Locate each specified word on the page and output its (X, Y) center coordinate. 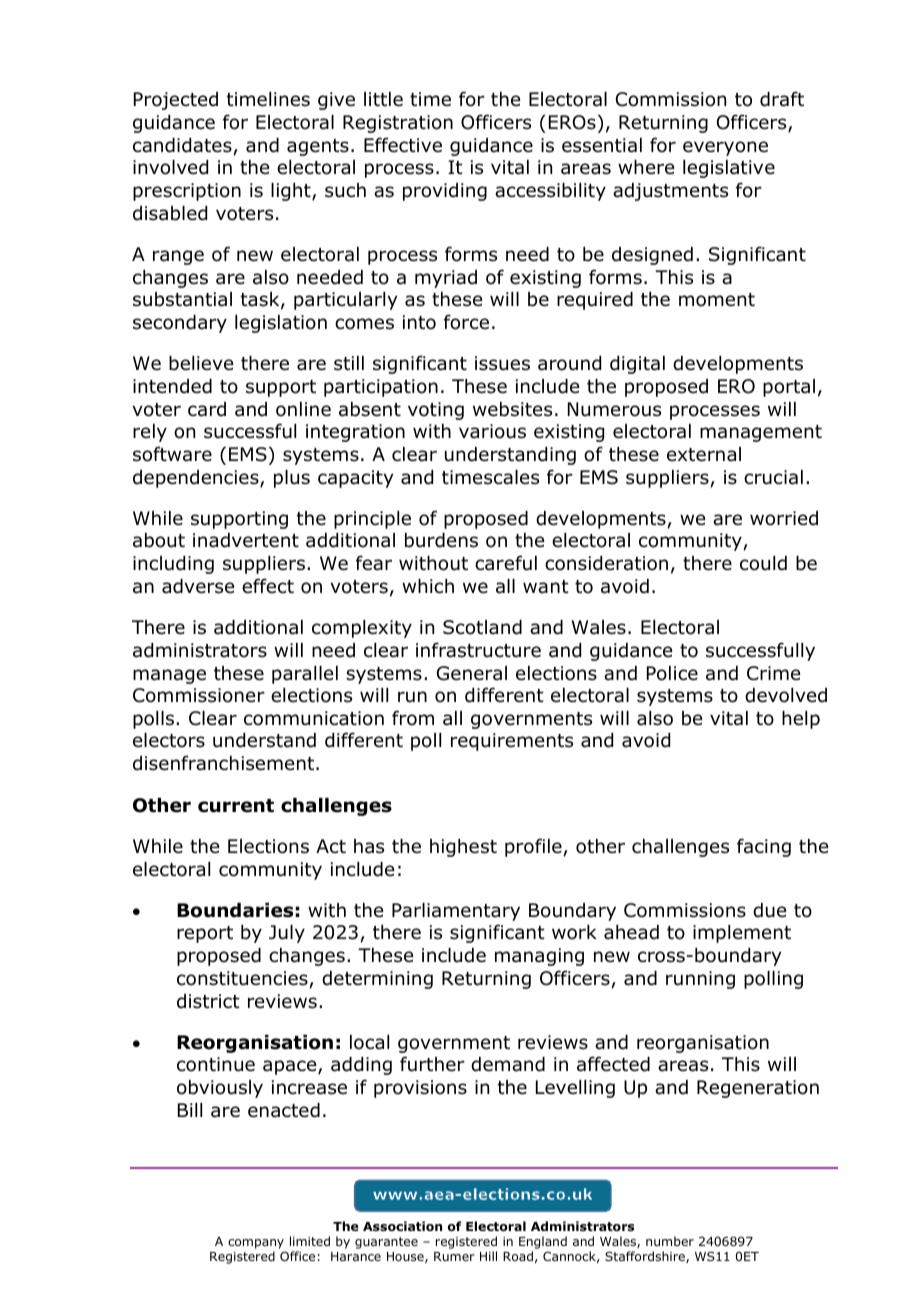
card (207, 409)
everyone (725, 148)
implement (742, 934)
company (256, 1244)
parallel (305, 675)
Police (672, 673)
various (492, 431)
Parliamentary (456, 912)
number (670, 1241)
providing (445, 192)
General (472, 673)
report (205, 934)
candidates (183, 146)
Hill (488, 1256)
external (704, 454)
